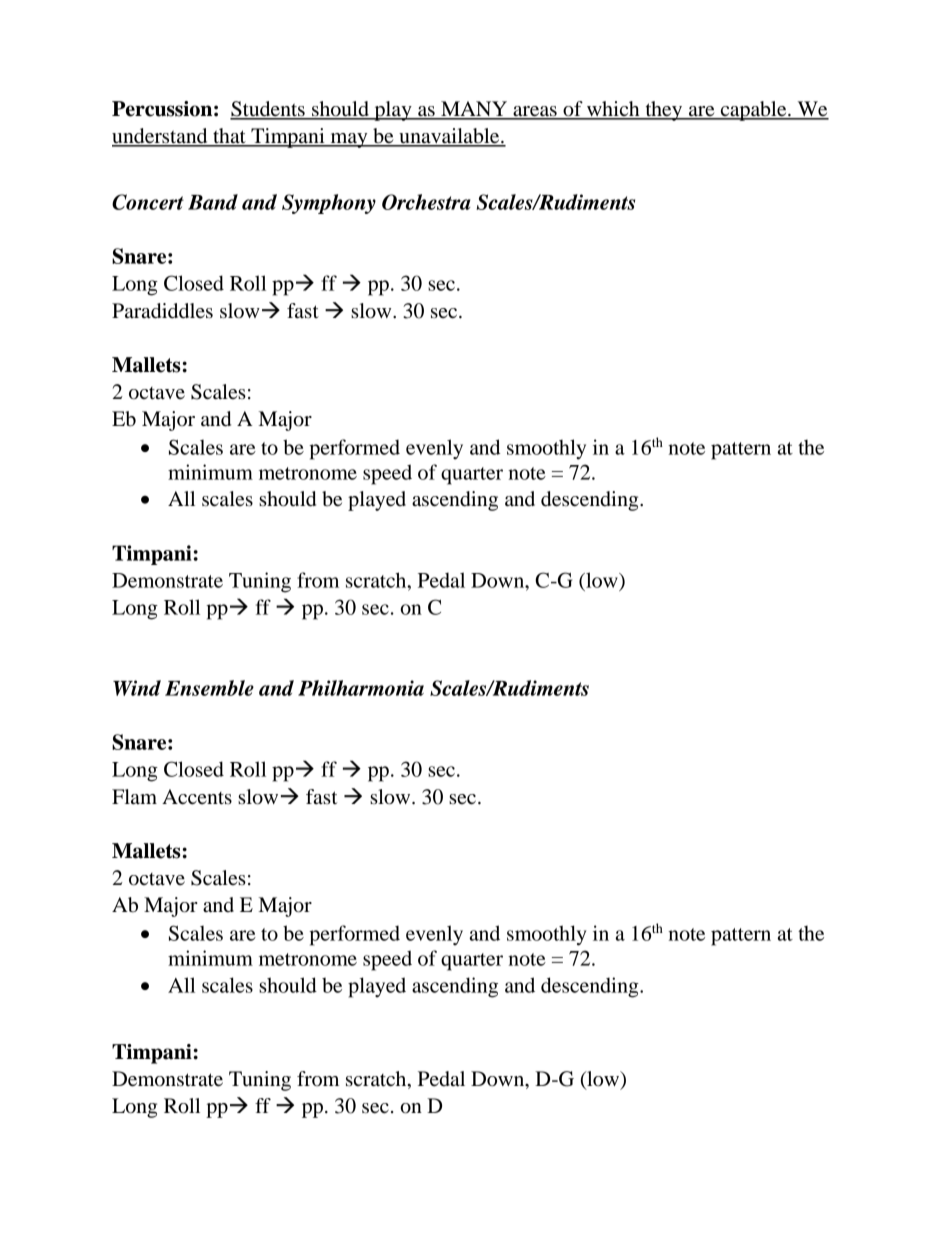 Image resolution: width=952 pixels, height=1233 pixels. What do you see at coordinates (229, 137) in the screenshot?
I see `that` at bounding box center [229, 137].
